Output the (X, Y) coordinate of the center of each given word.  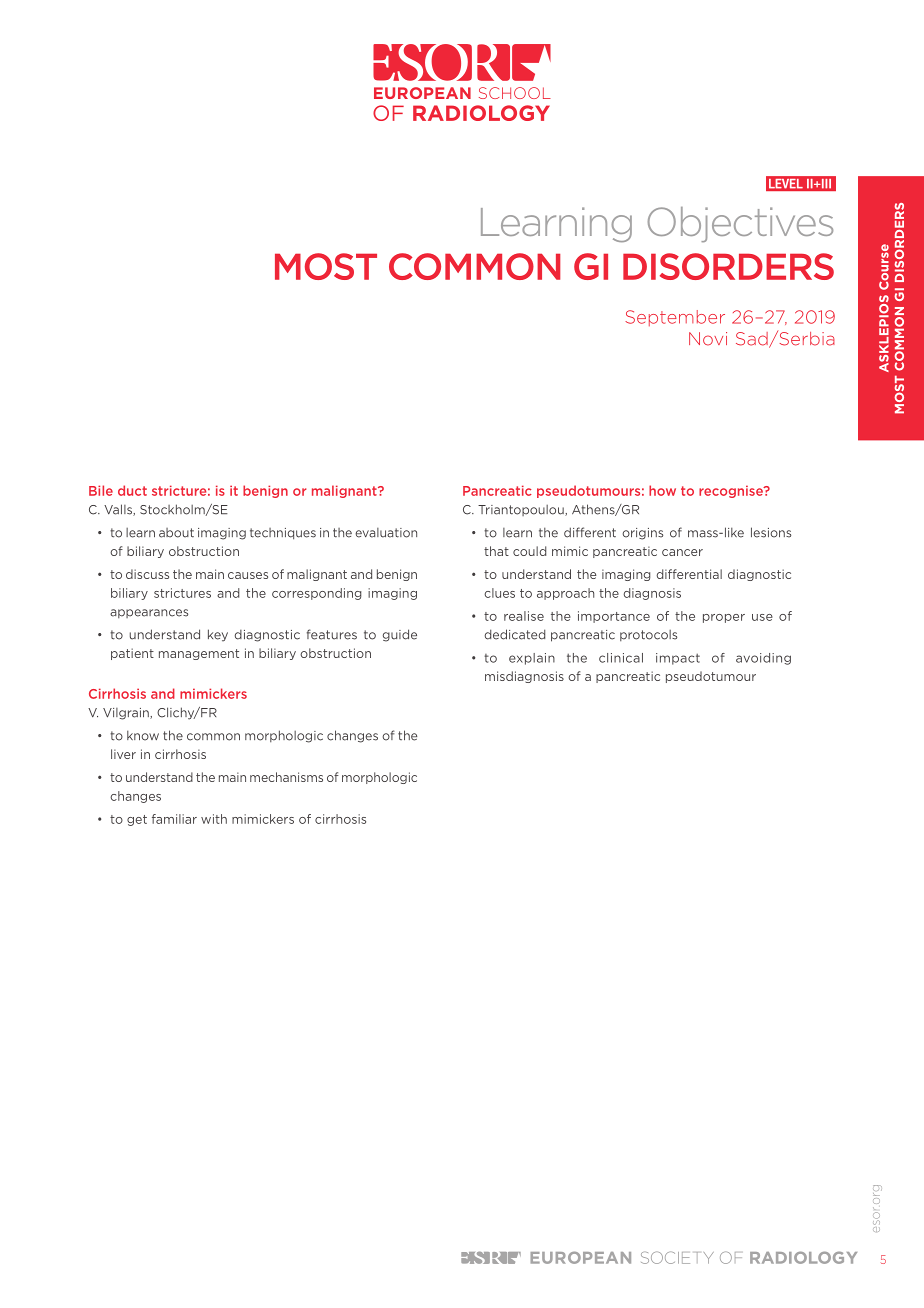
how (662, 490)
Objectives (740, 224)
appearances (149, 613)
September (675, 318)
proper (724, 618)
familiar (174, 819)
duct (132, 490)
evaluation (386, 533)
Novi (708, 339)
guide (400, 635)
